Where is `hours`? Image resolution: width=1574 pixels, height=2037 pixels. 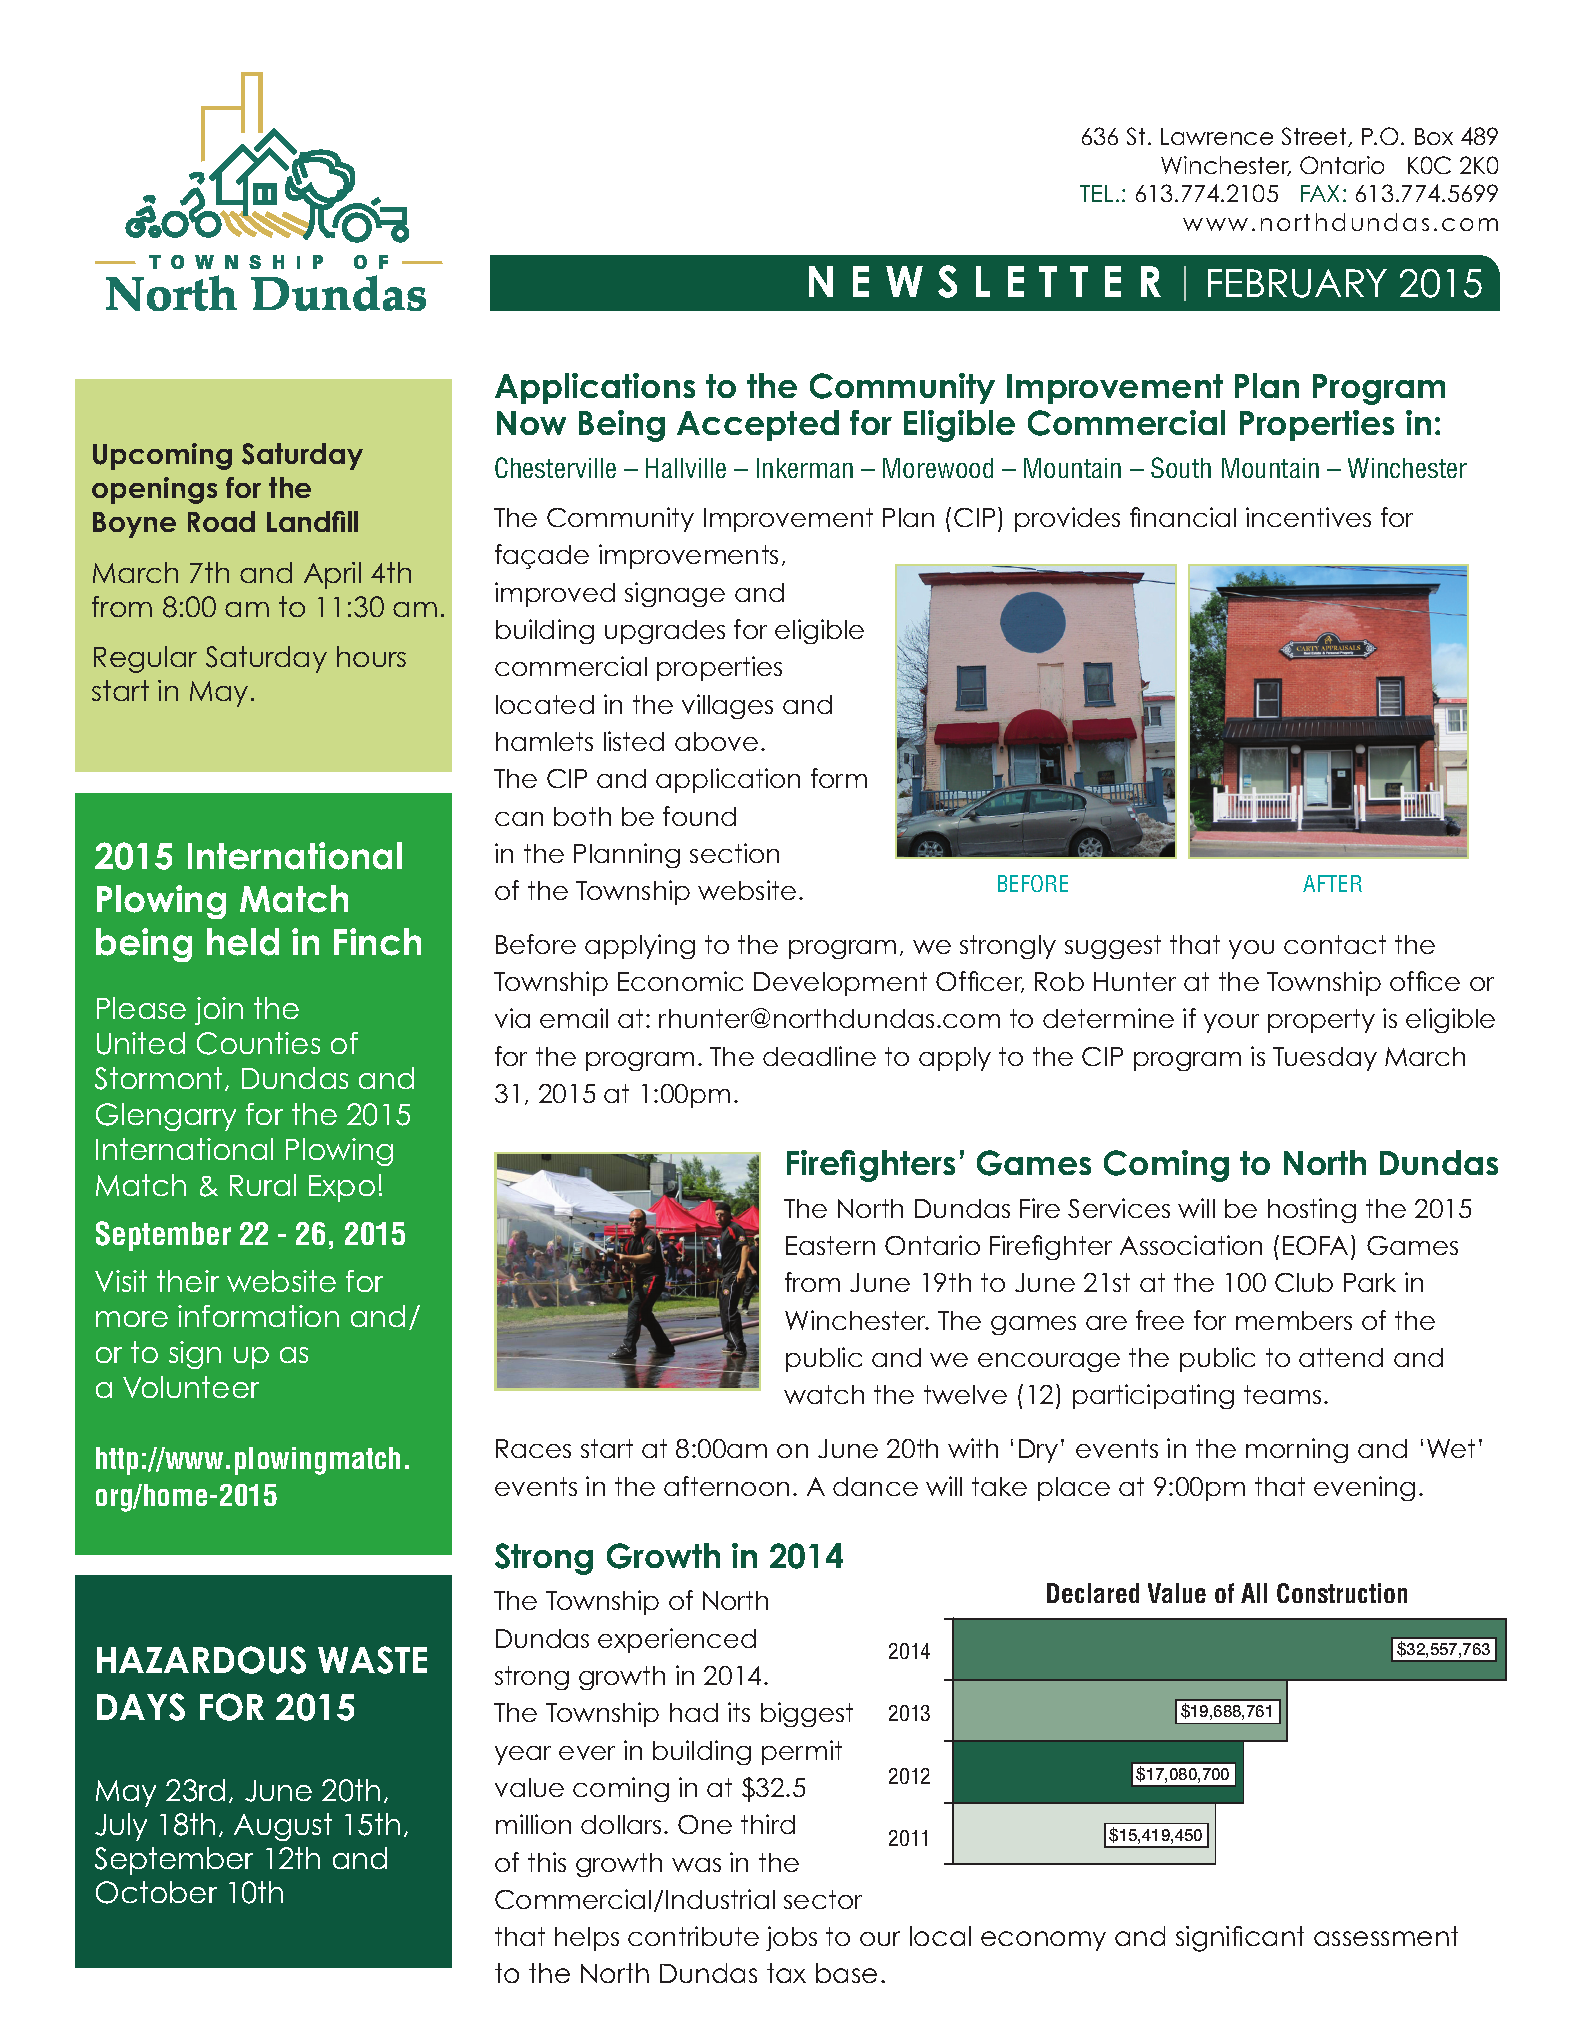 hours is located at coordinates (371, 656).
